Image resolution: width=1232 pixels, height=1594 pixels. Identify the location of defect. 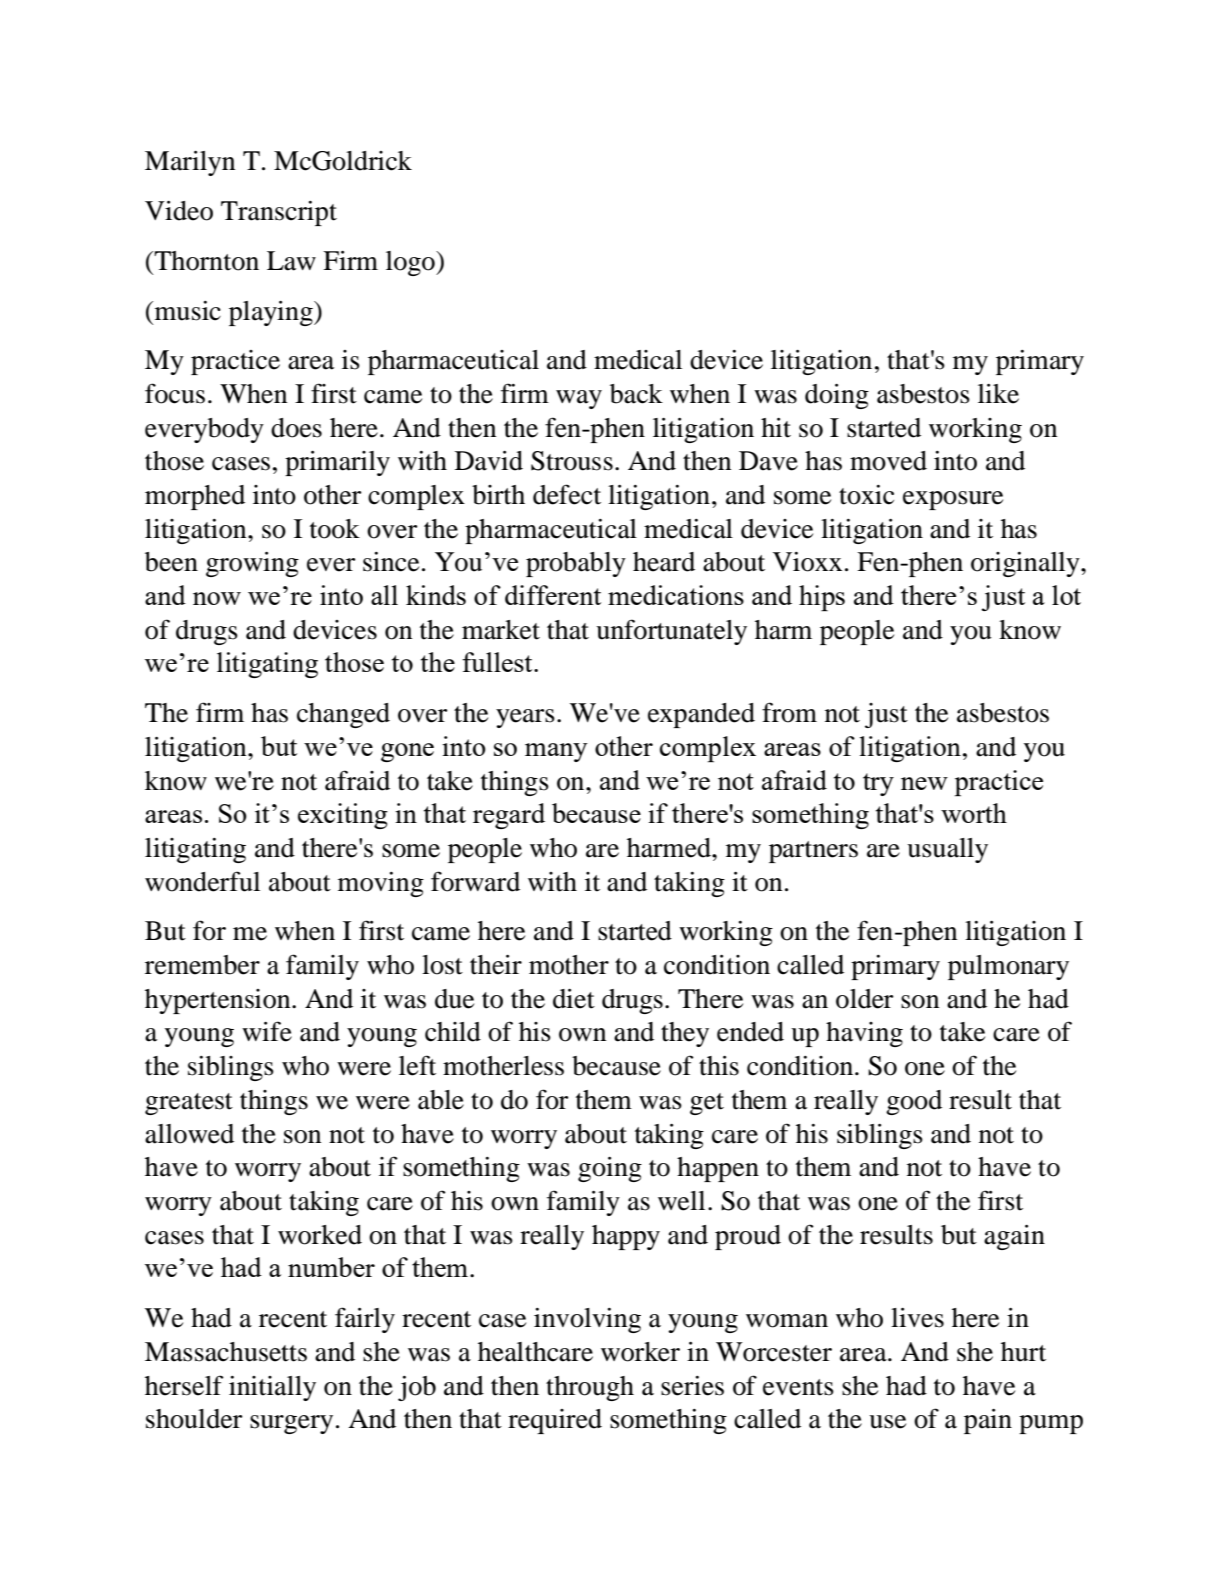
(567, 494).
